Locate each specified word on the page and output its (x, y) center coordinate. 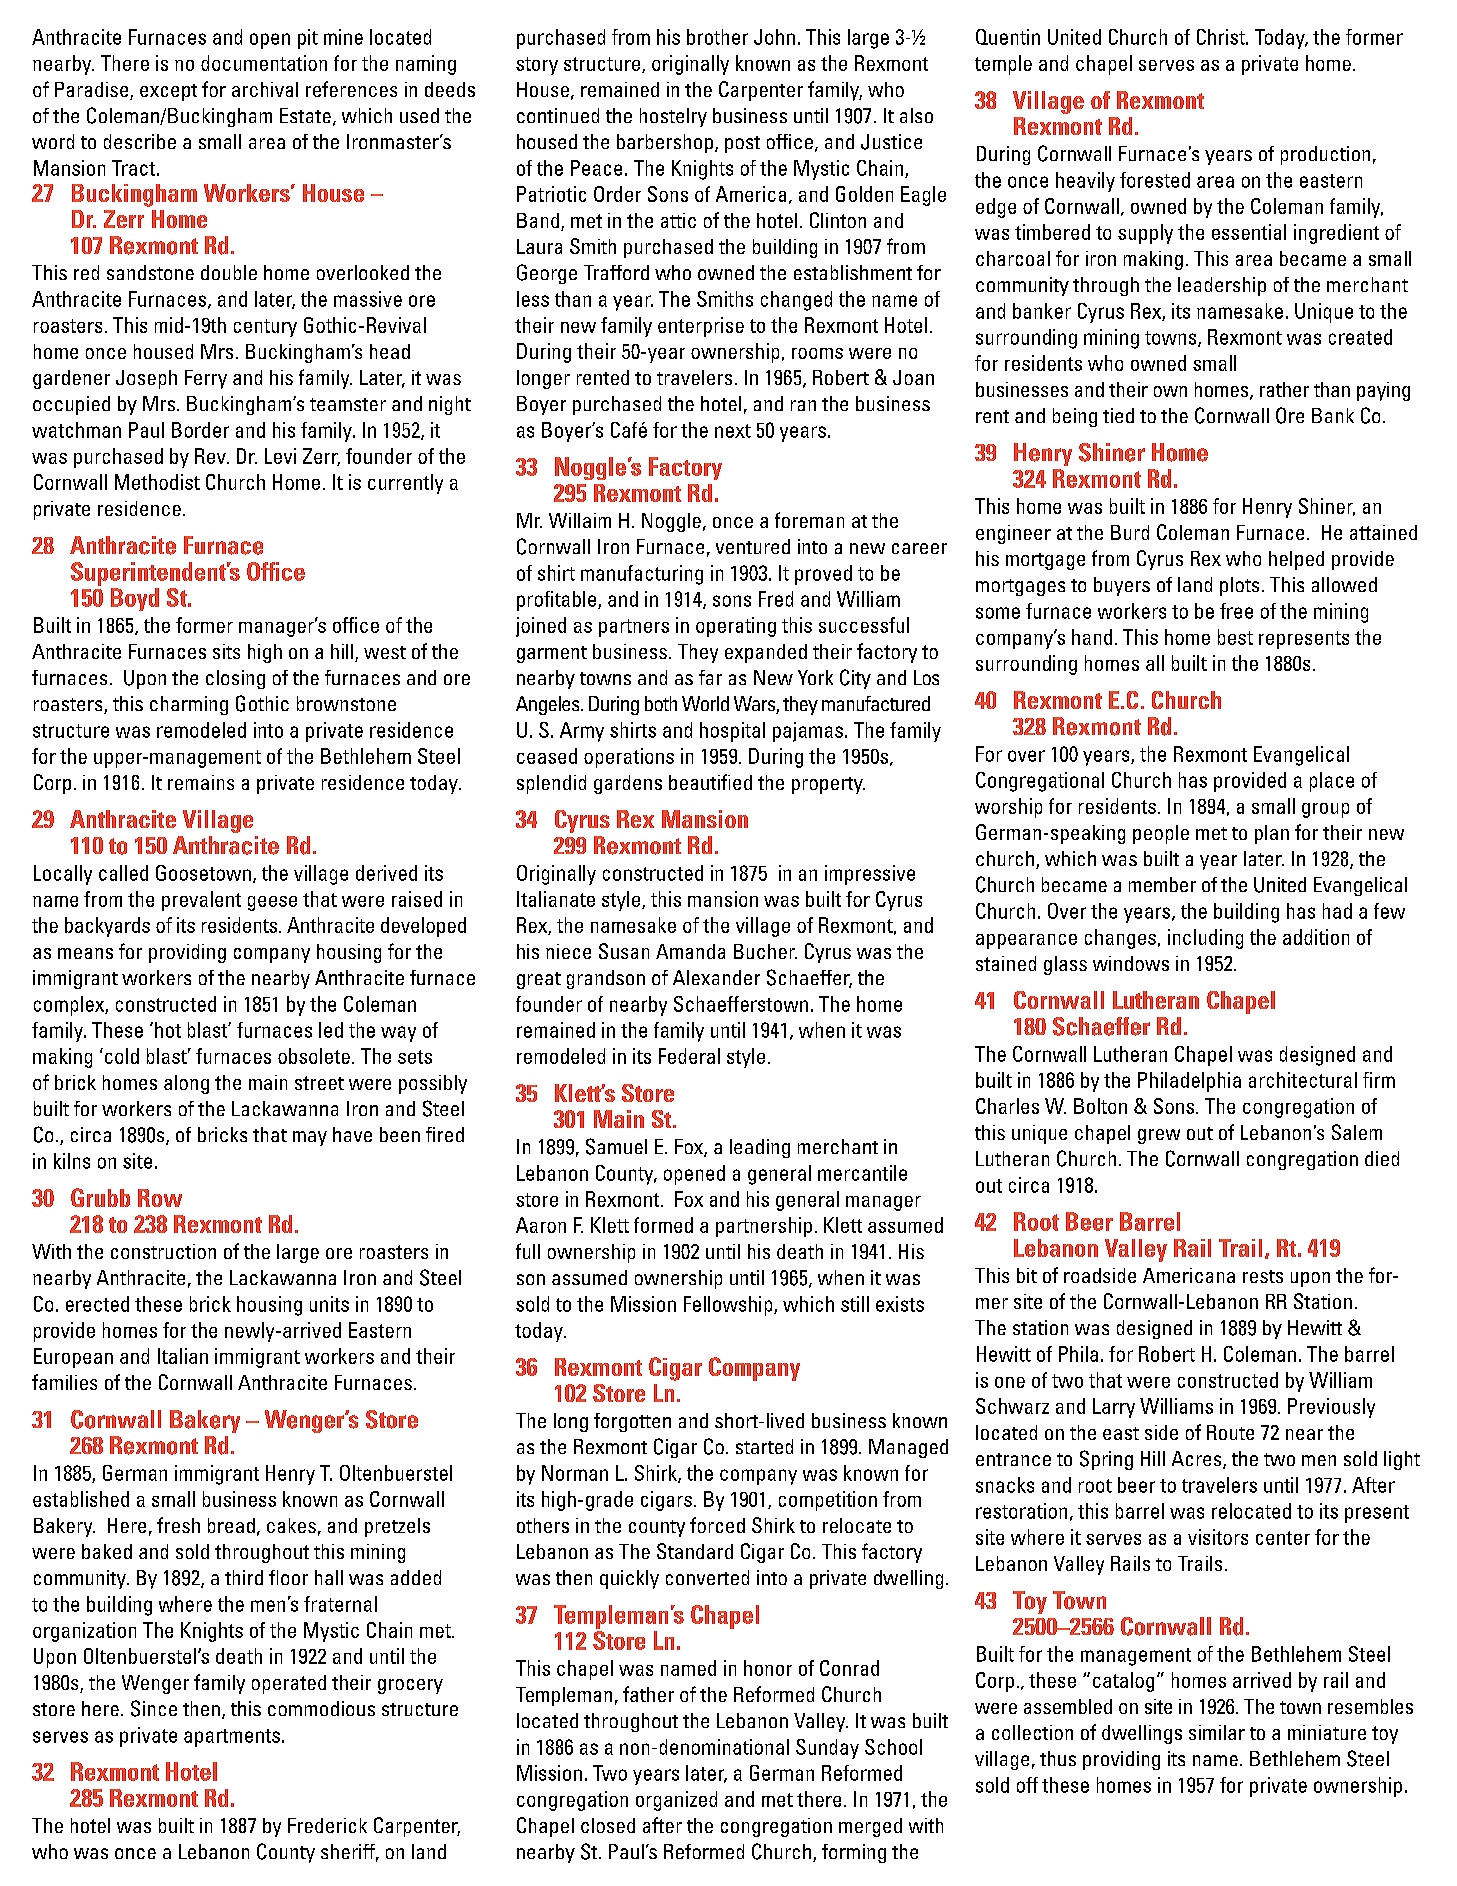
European (73, 1358)
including (1205, 939)
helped (1296, 560)
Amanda (690, 951)
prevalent (201, 901)
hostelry (673, 117)
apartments (232, 1738)
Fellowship (729, 1306)
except (168, 92)
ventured (753, 546)
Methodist (157, 482)
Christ (1222, 37)
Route (1230, 1432)
